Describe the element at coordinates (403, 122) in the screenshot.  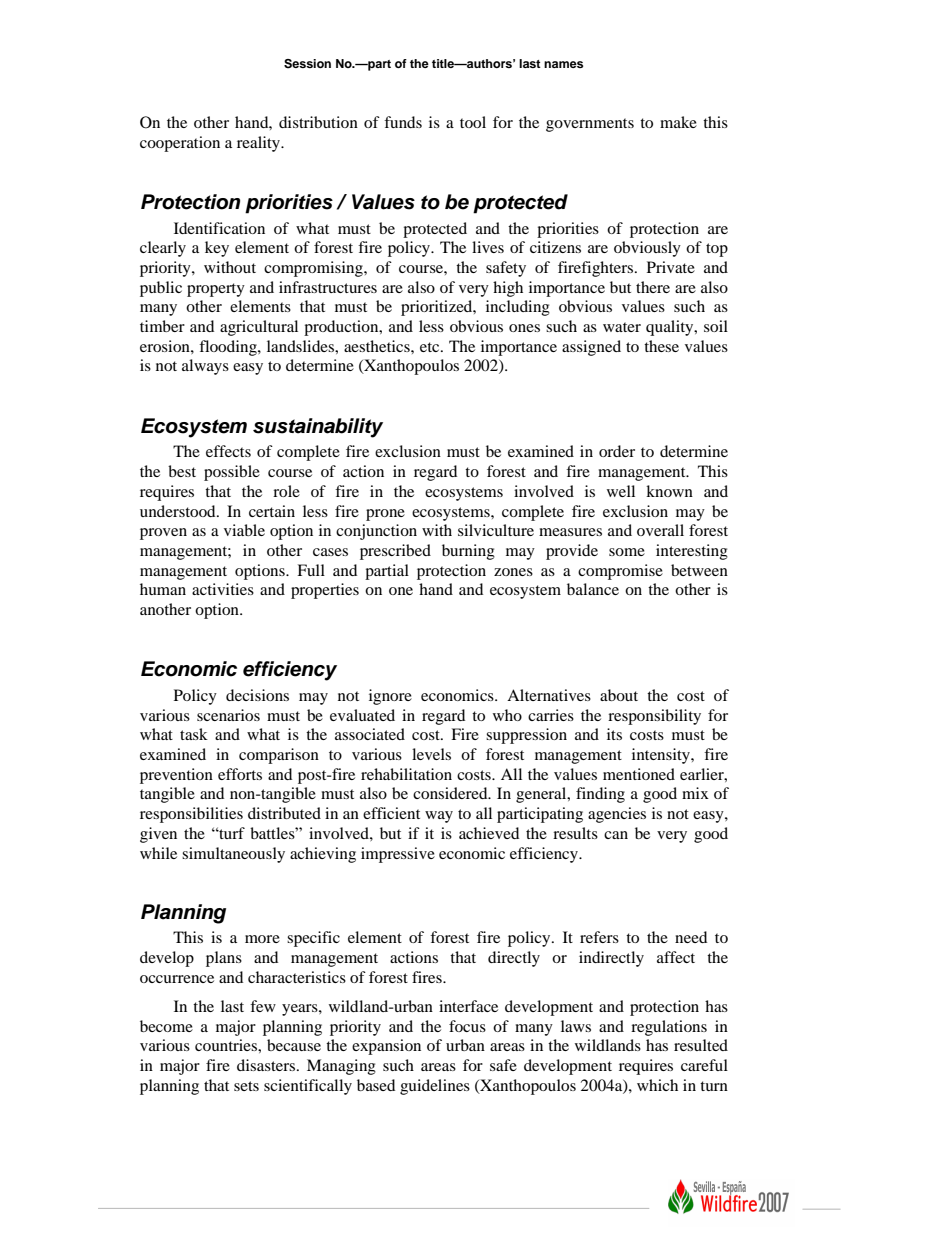
I see `funds` at that location.
